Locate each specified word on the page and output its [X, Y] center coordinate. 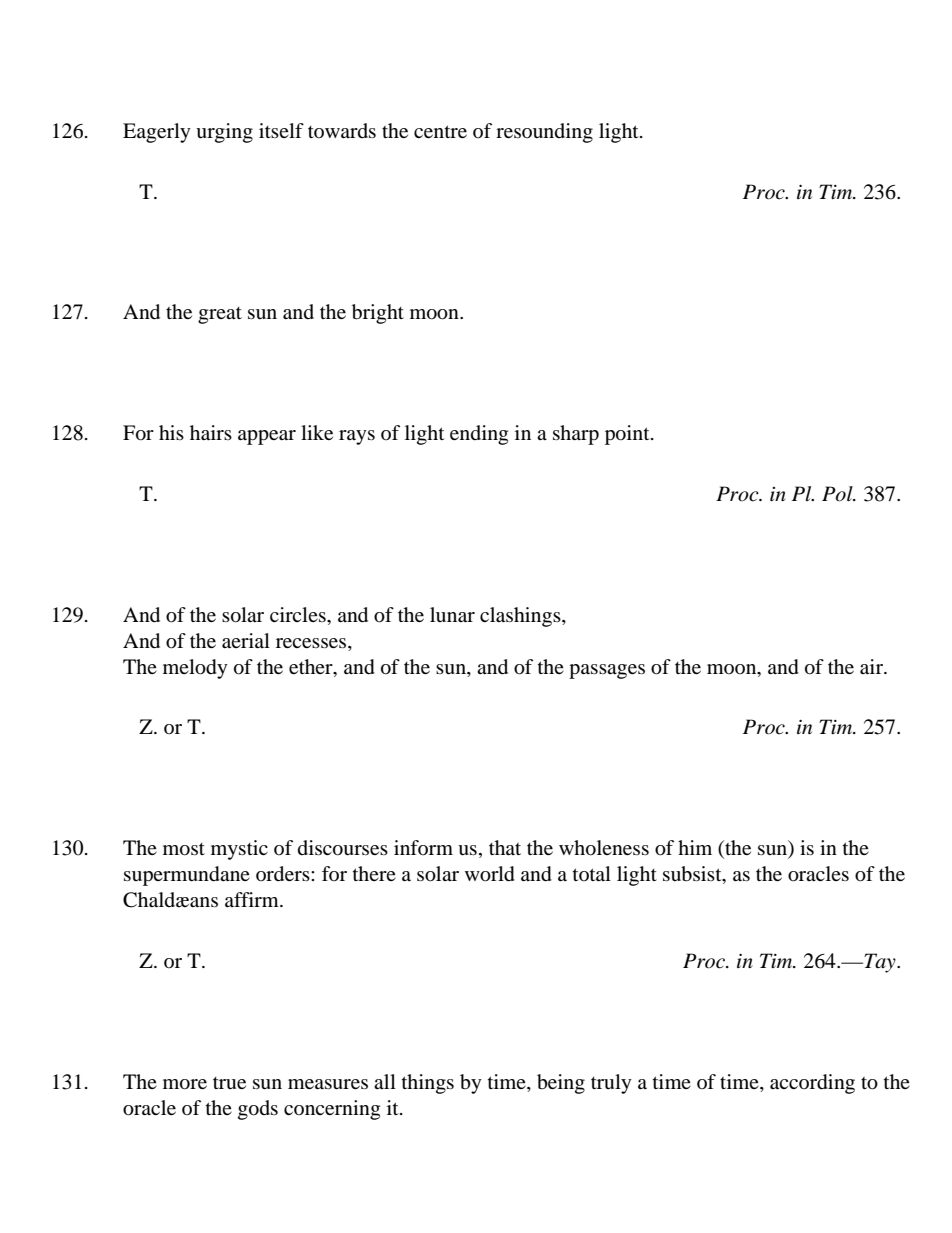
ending [479, 435]
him [695, 847]
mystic [239, 850]
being [561, 1084]
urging [224, 133]
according [812, 1084]
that [505, 847]
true [229, 1083]
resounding [544, 133]
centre [440, 131]
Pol [838, 494]
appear [267, 437]
